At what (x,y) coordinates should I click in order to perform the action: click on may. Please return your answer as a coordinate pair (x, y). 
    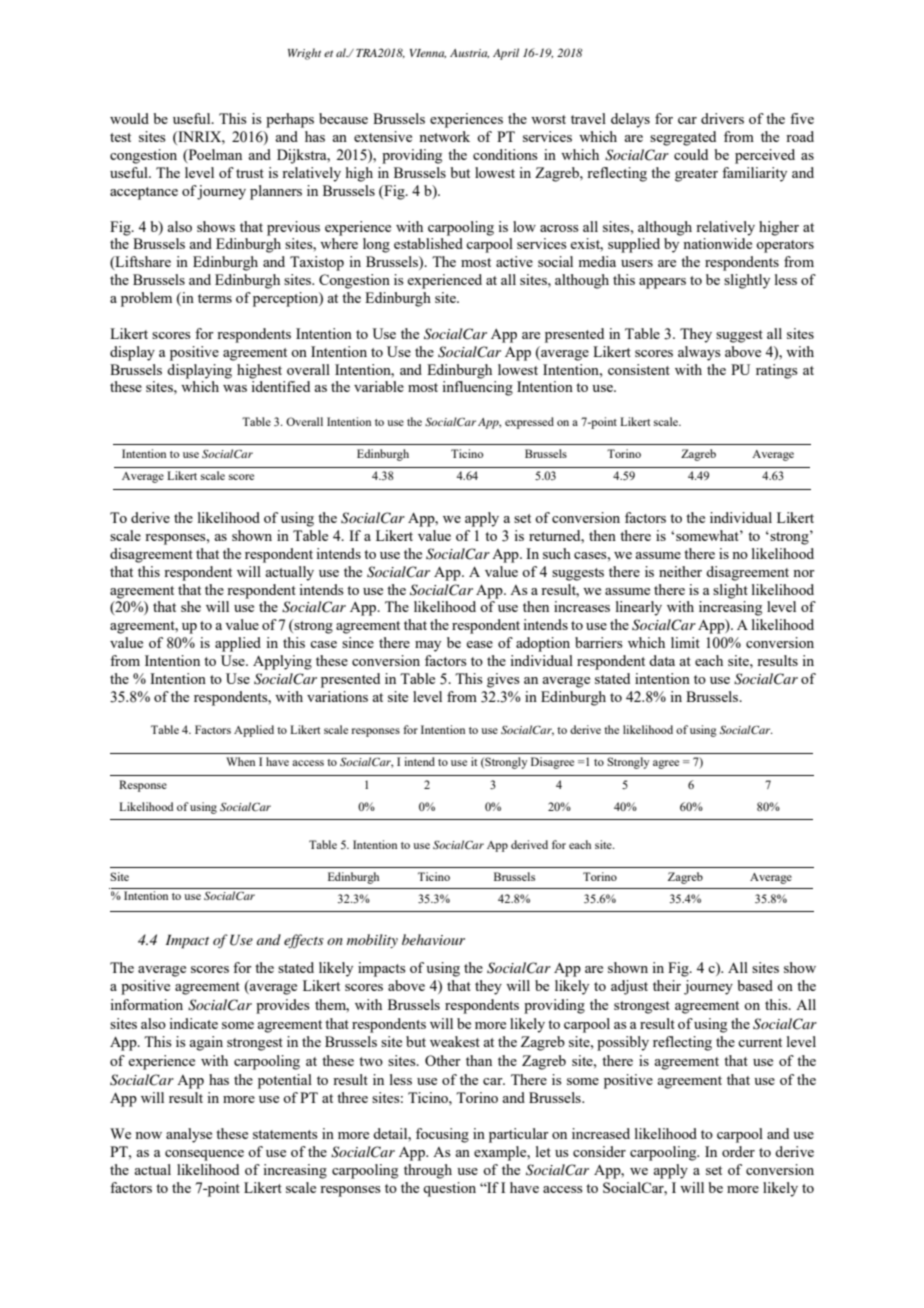
    Looking at the image, I should click on (428, 646).
